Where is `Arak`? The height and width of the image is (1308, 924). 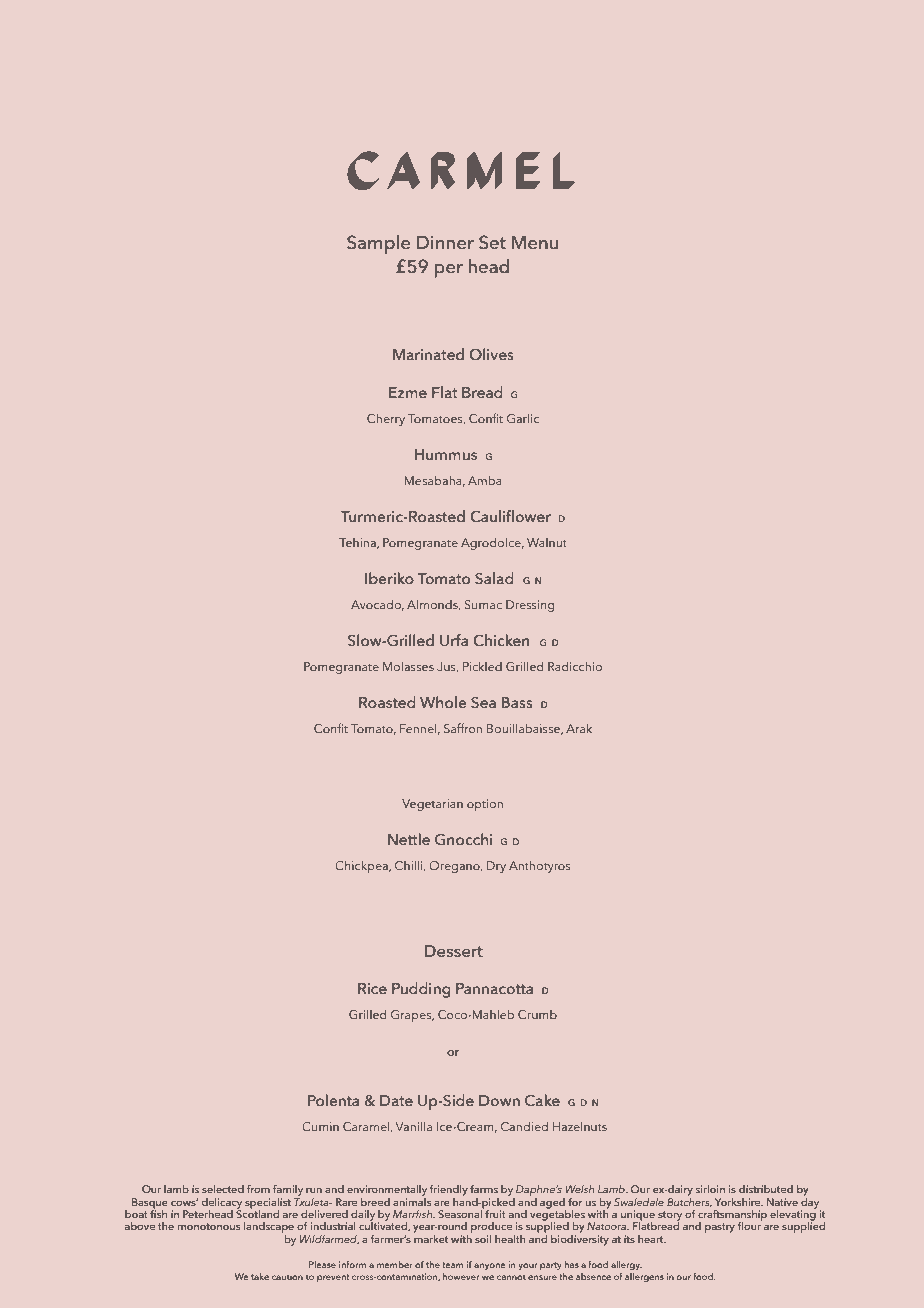
Arak is located at coordinates (579, 728).
